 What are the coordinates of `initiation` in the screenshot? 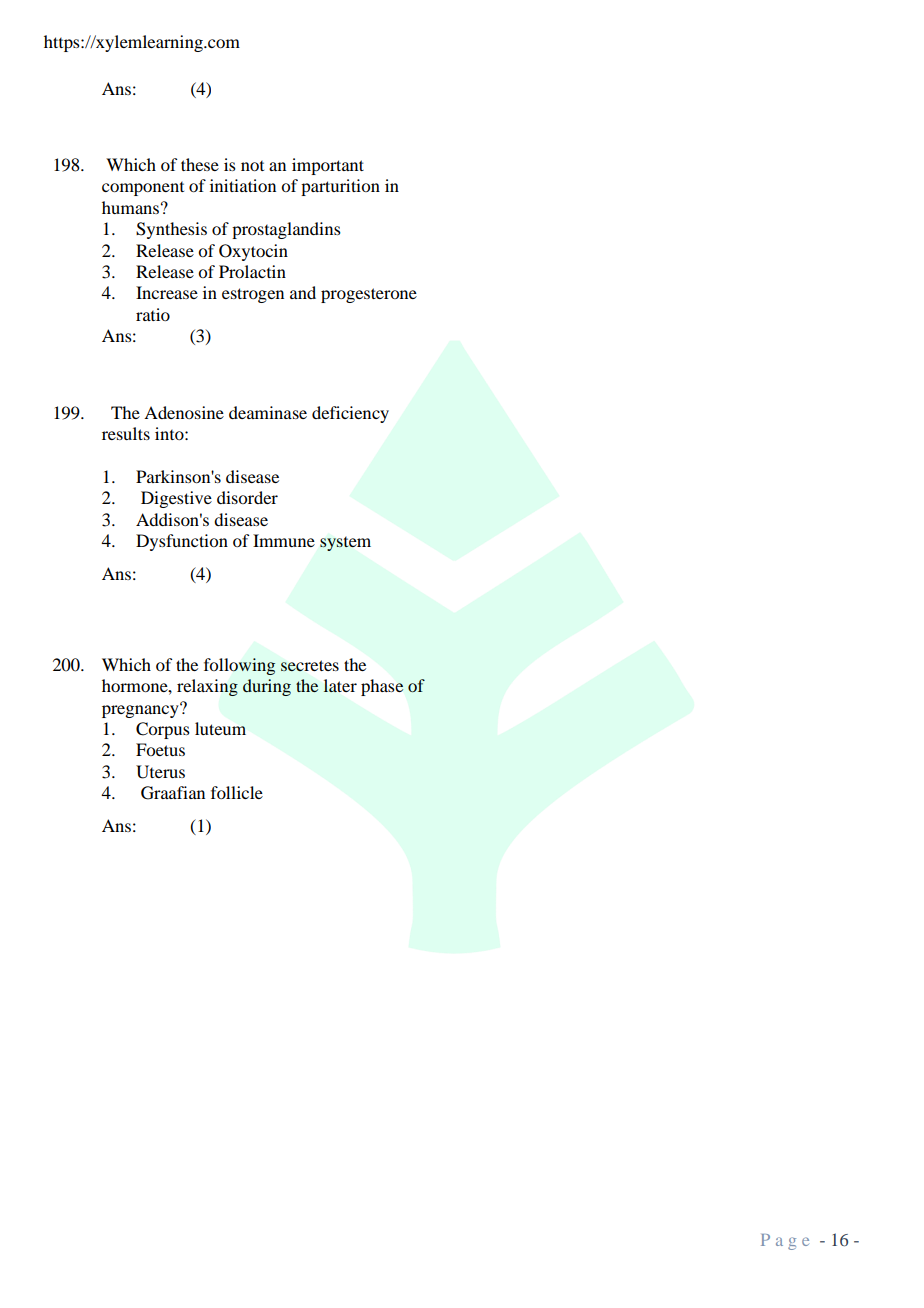 It's located at (243, 185).
